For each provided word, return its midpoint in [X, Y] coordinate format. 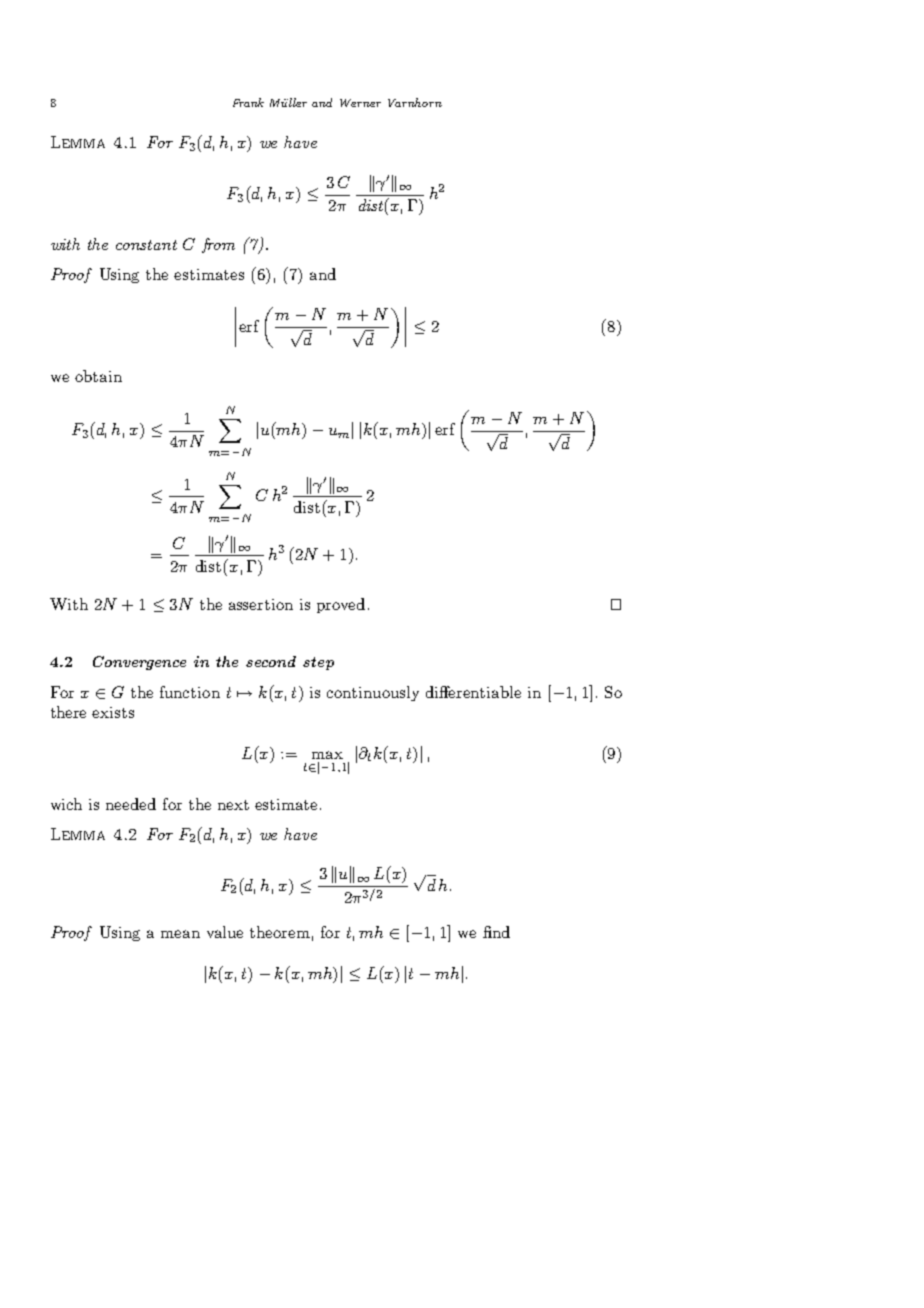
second [271, 661]
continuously [373, 693]
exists [113, 712]
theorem [280, 932]
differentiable [473, 692]
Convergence [139, 663]
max [327, 755]
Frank [248, 102]
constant [146, 245]
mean [180, 934]
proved [341, 605]
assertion [261, 604]
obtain [98, 376]
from [218, 245]
